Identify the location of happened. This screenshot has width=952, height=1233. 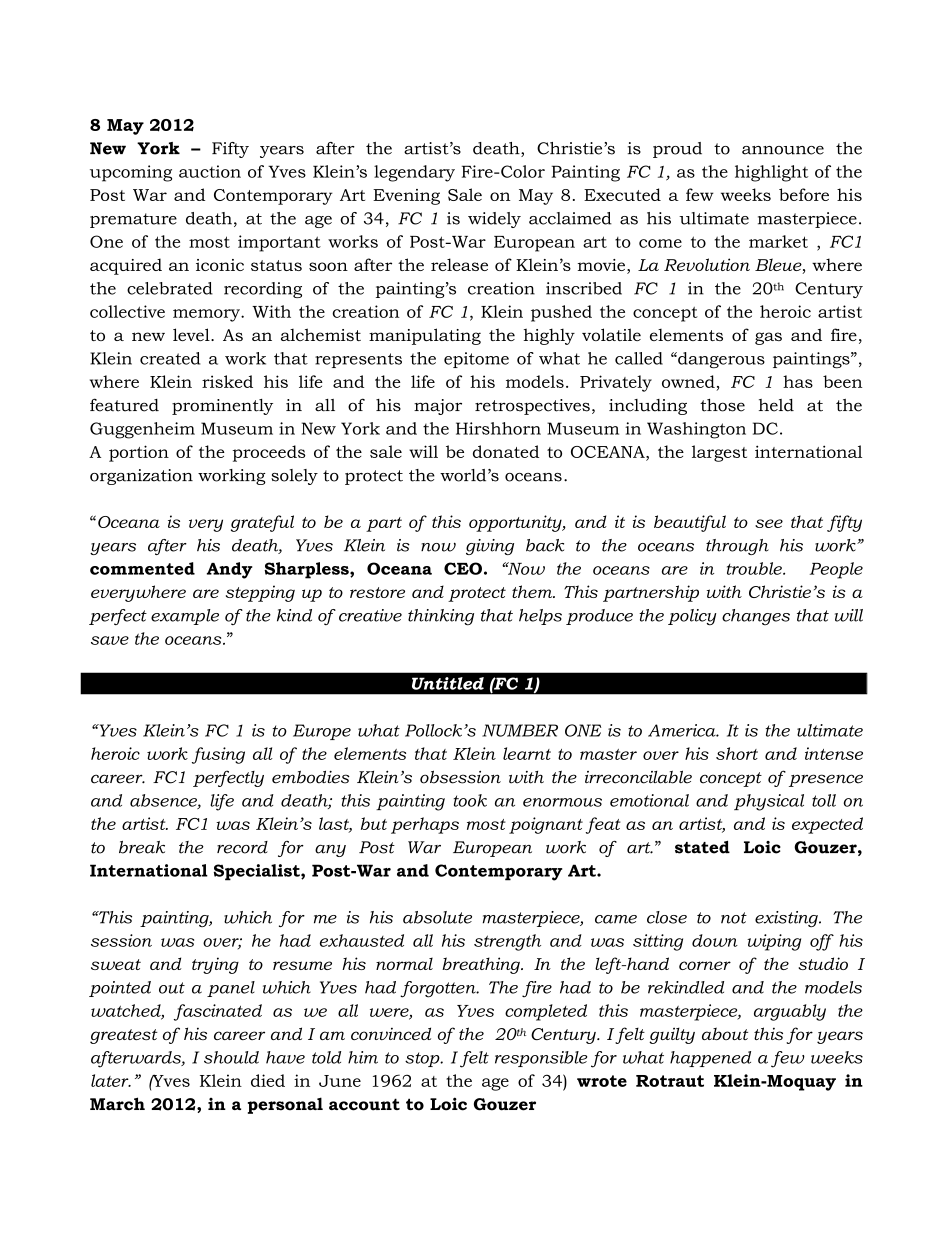
(710, 1059).
